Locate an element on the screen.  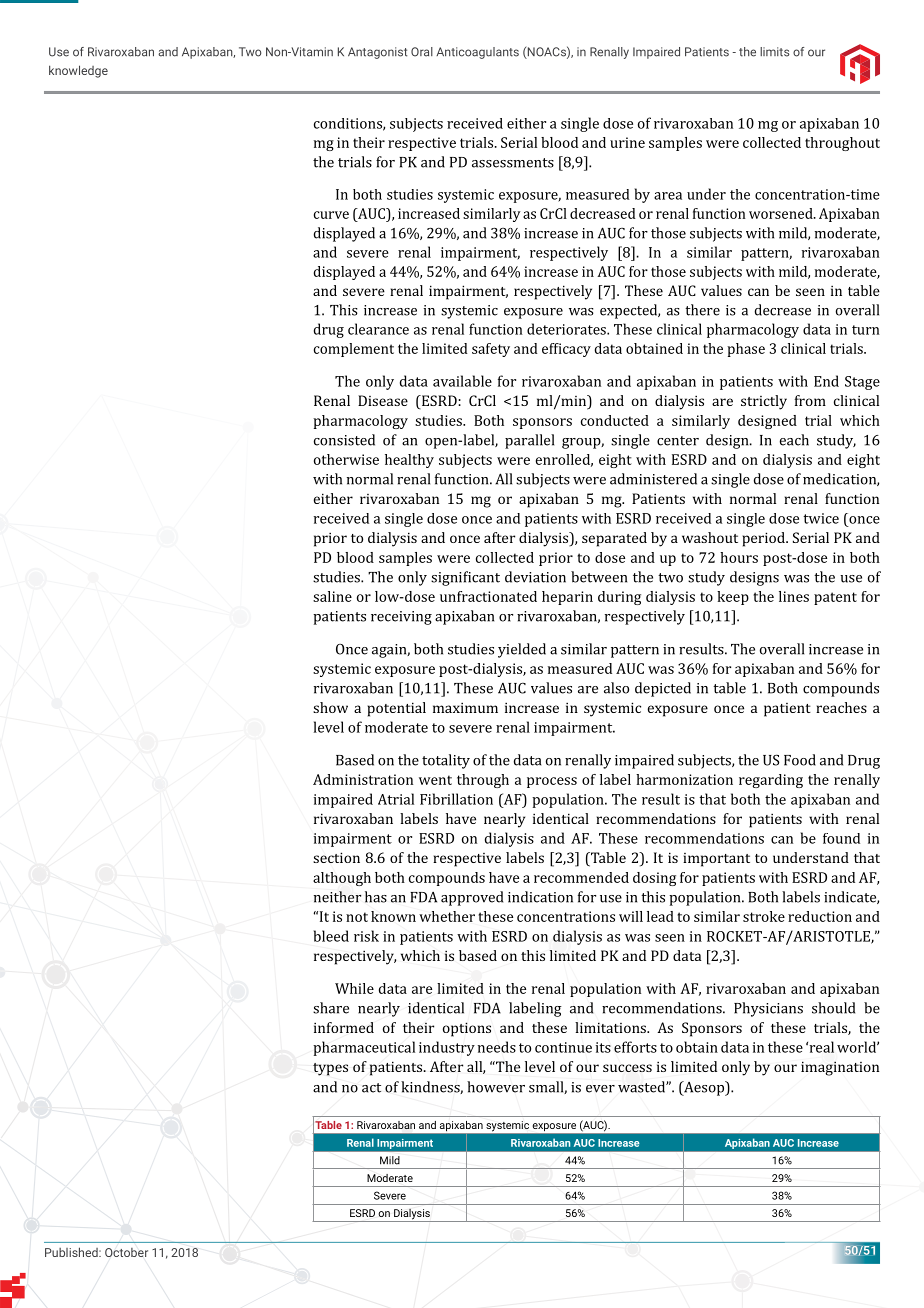
Anticoagulants is located at coordinates (477, 53).
